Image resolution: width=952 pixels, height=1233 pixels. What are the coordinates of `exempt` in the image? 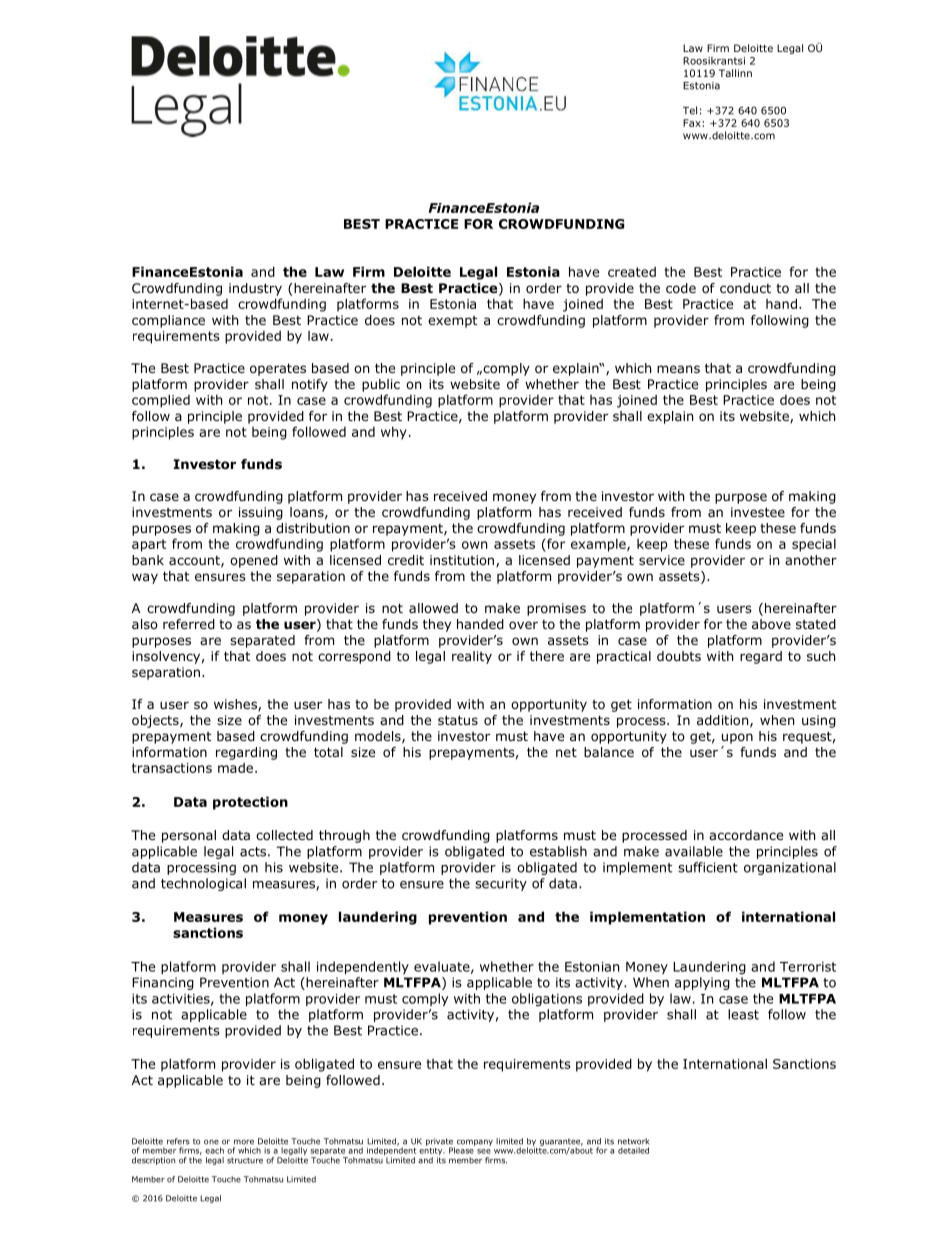 It's located at (452, 322).
